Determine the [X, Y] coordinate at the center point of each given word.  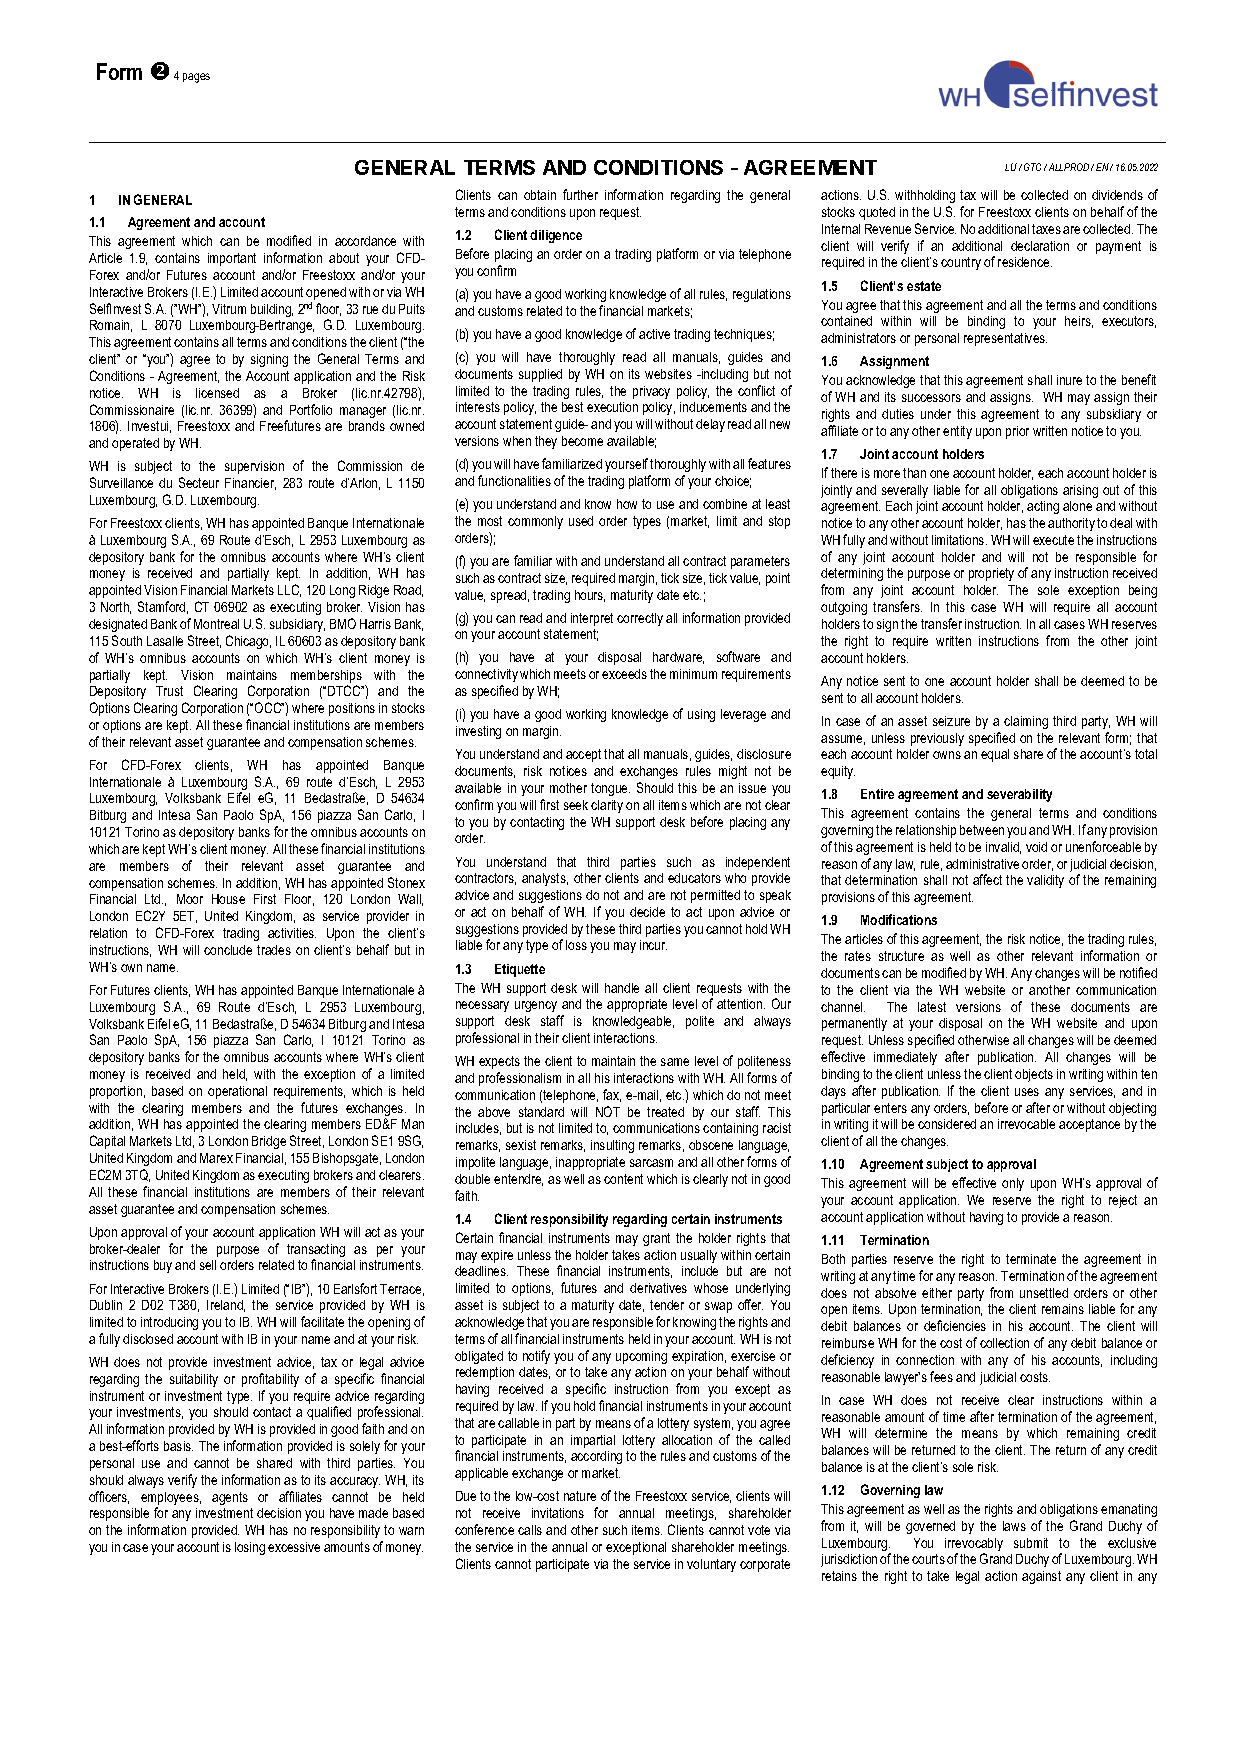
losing [250, 1548]
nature [580, 1496]
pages [196, 78]
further [580, 194]
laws [1014, 1526]
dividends [1117, 195]
